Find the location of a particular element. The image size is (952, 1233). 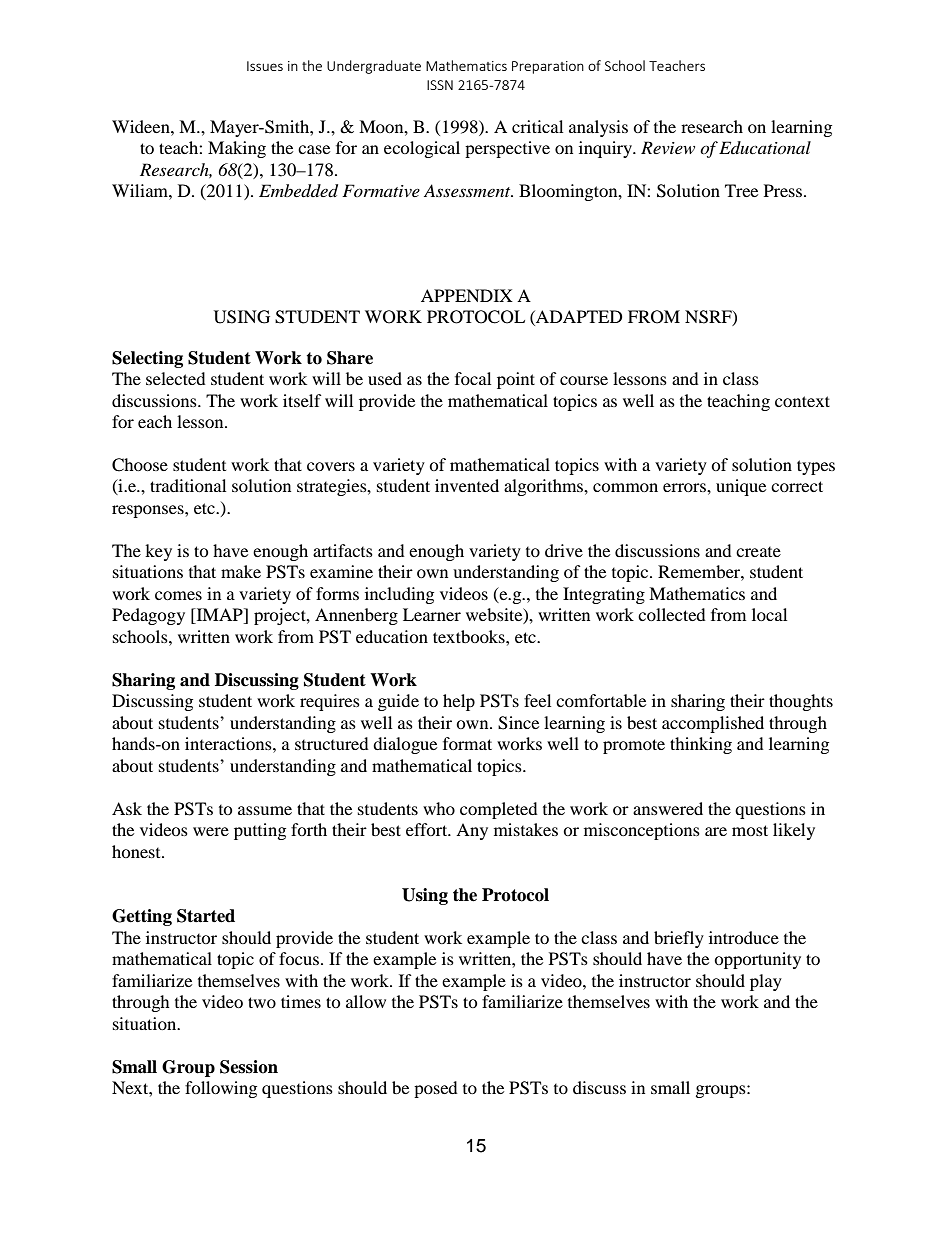

assume is located at coordinates (265, 810).
